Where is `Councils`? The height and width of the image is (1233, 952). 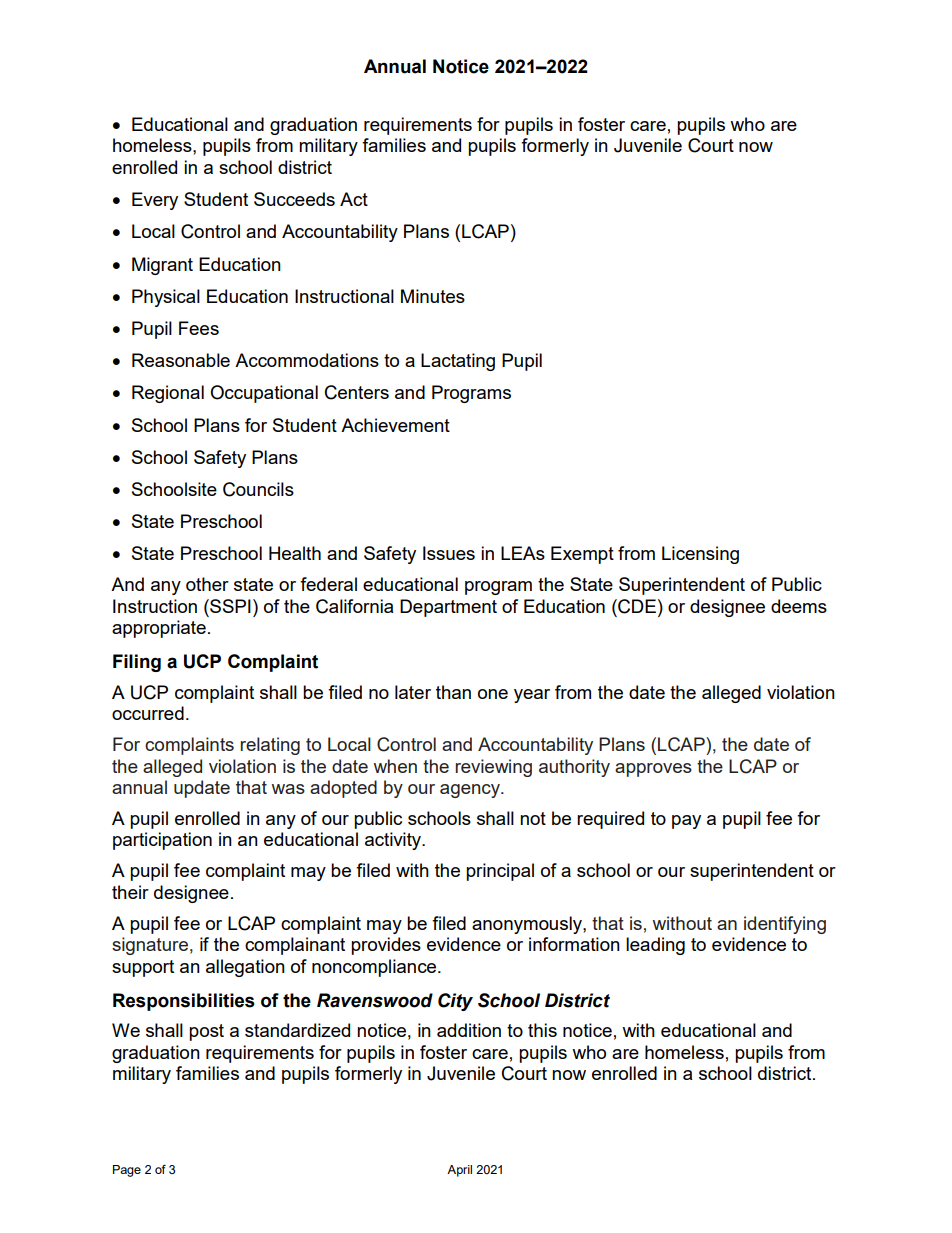 Councils is located at coordinates (258, 489).
